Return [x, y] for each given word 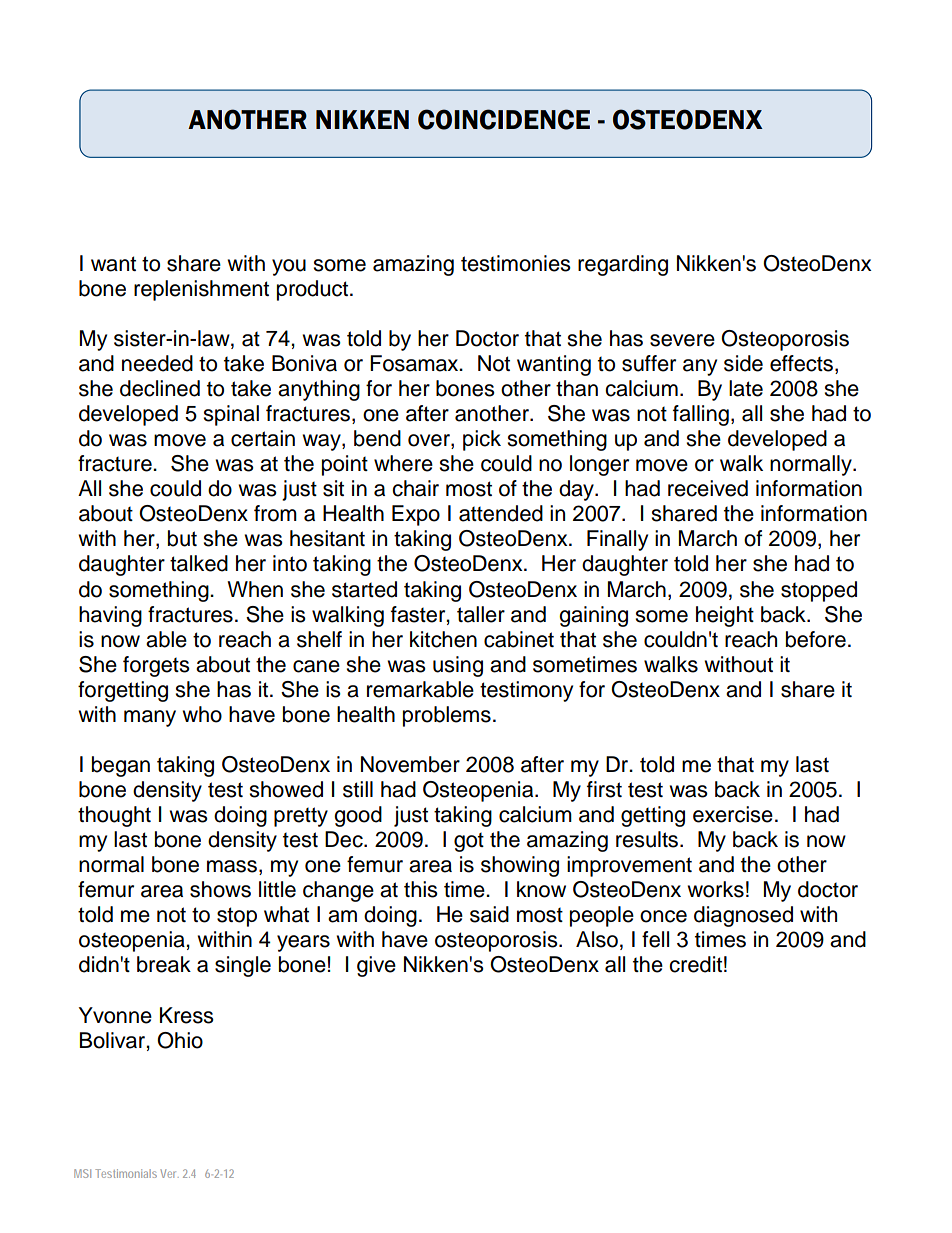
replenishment [201, 290]
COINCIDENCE [504, 119]
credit [695, 964]
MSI [82, 1173]
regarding [623, 265]
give [376, 966]
